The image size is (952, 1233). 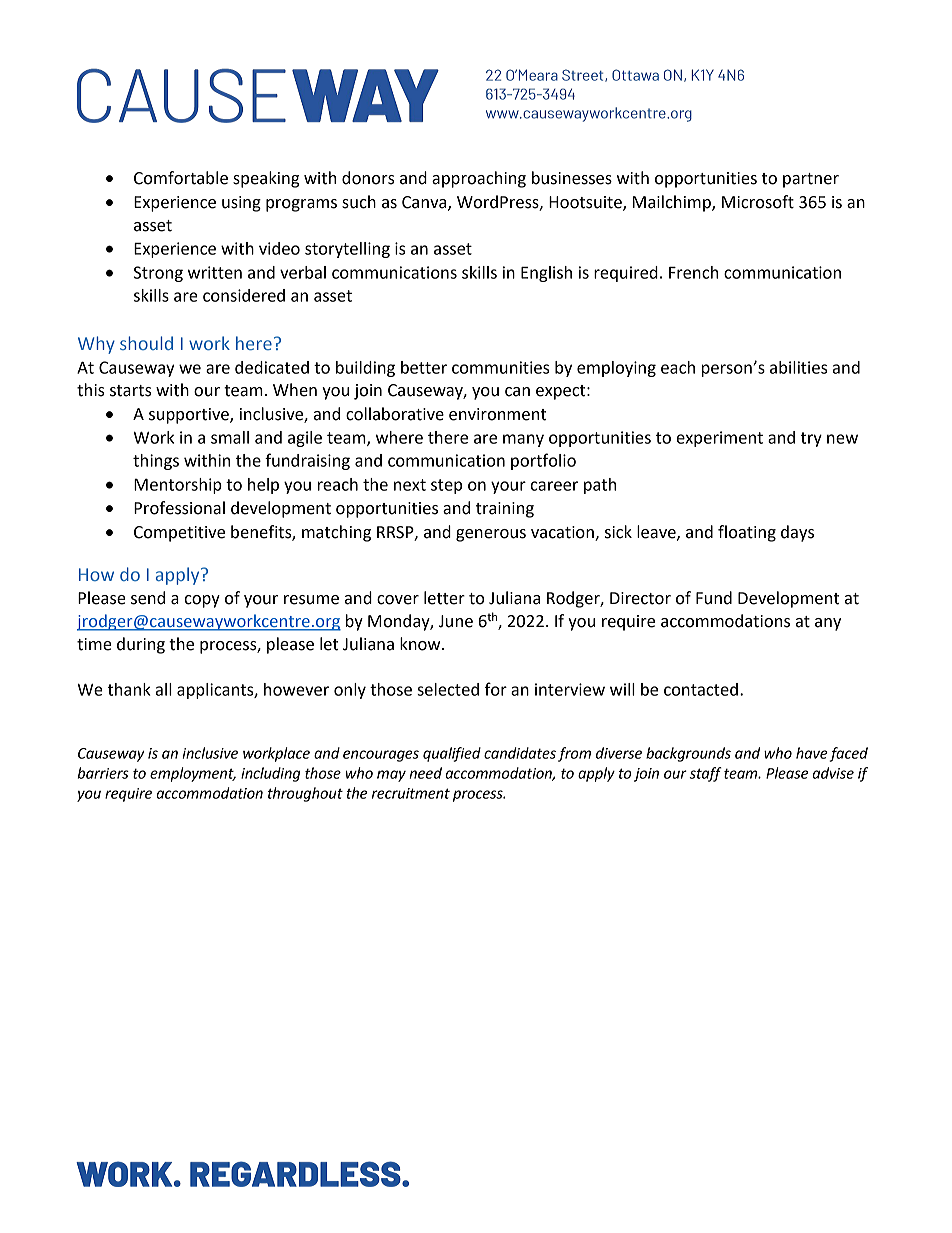 I want to click on Microsoft, so click(x=758, y=202).
